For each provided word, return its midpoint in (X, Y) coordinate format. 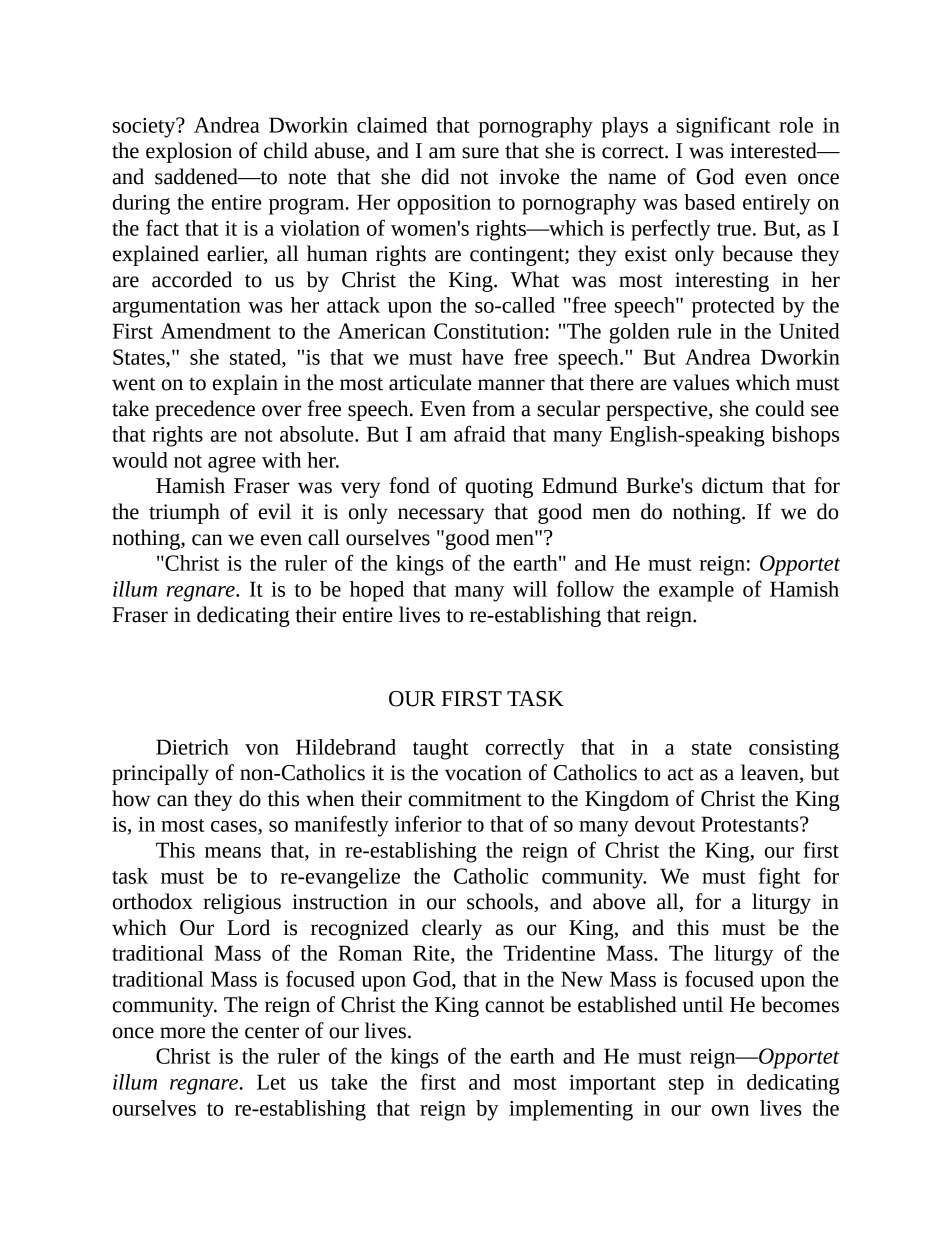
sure (480, 153)
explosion (189, 152)
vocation (483, 773)
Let (271, 1082)
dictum (733, 485)
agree (232, 464)
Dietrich (192, 747)
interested (774, 150)
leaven (771, 773)
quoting (499, 488)
